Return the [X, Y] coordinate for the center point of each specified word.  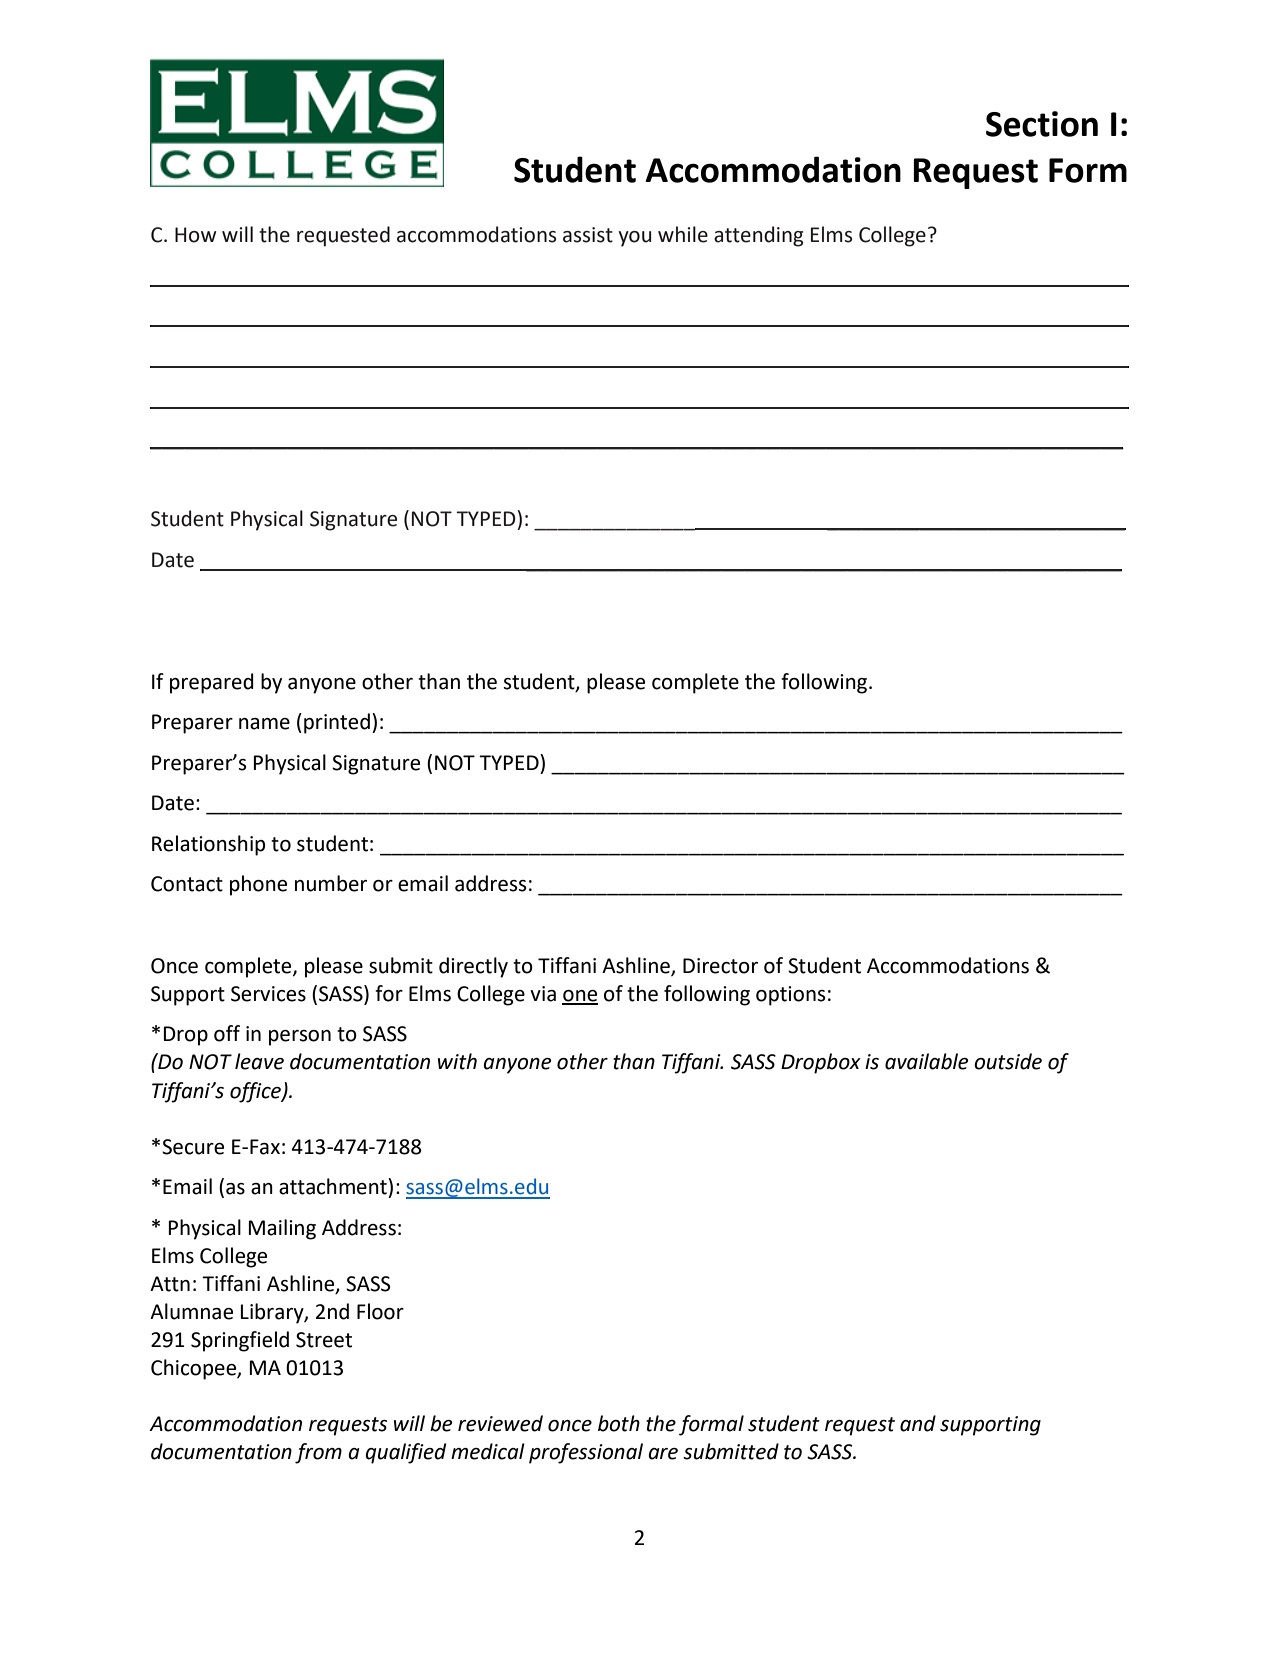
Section [1042, 124]
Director [720, 966]
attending [758, 236]
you [634, 239]
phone [258, 885]
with [457, 1061]
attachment [334, 1186]
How [196, 235]
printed [337, 723]
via [543, 994]
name [264, 724]
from [318, 1453]
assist [588, 235]
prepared [212, 683]
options [790, 996]
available [926, 1061]
